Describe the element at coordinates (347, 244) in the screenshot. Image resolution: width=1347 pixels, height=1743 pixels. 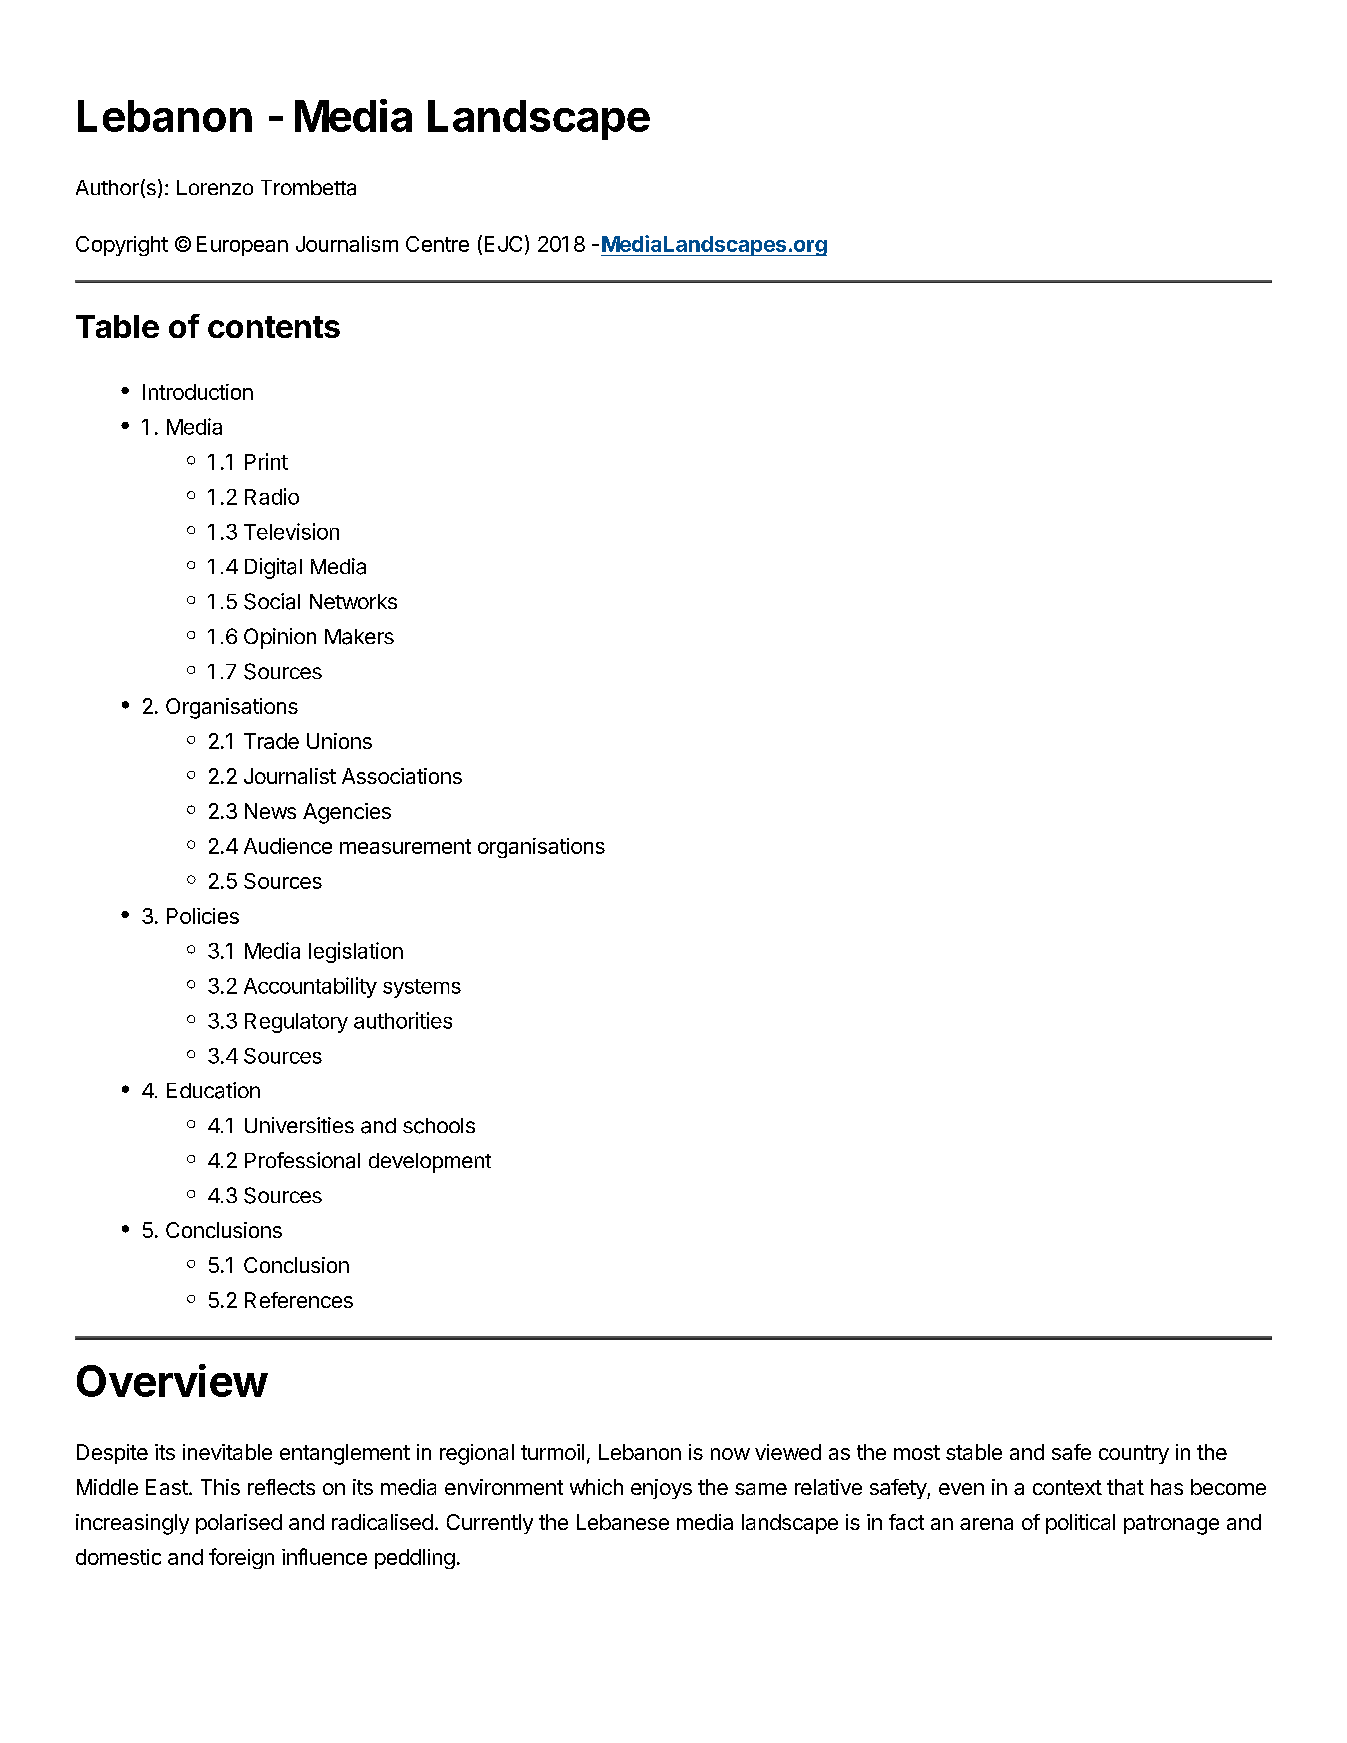
I see `Journalism` at that location.
